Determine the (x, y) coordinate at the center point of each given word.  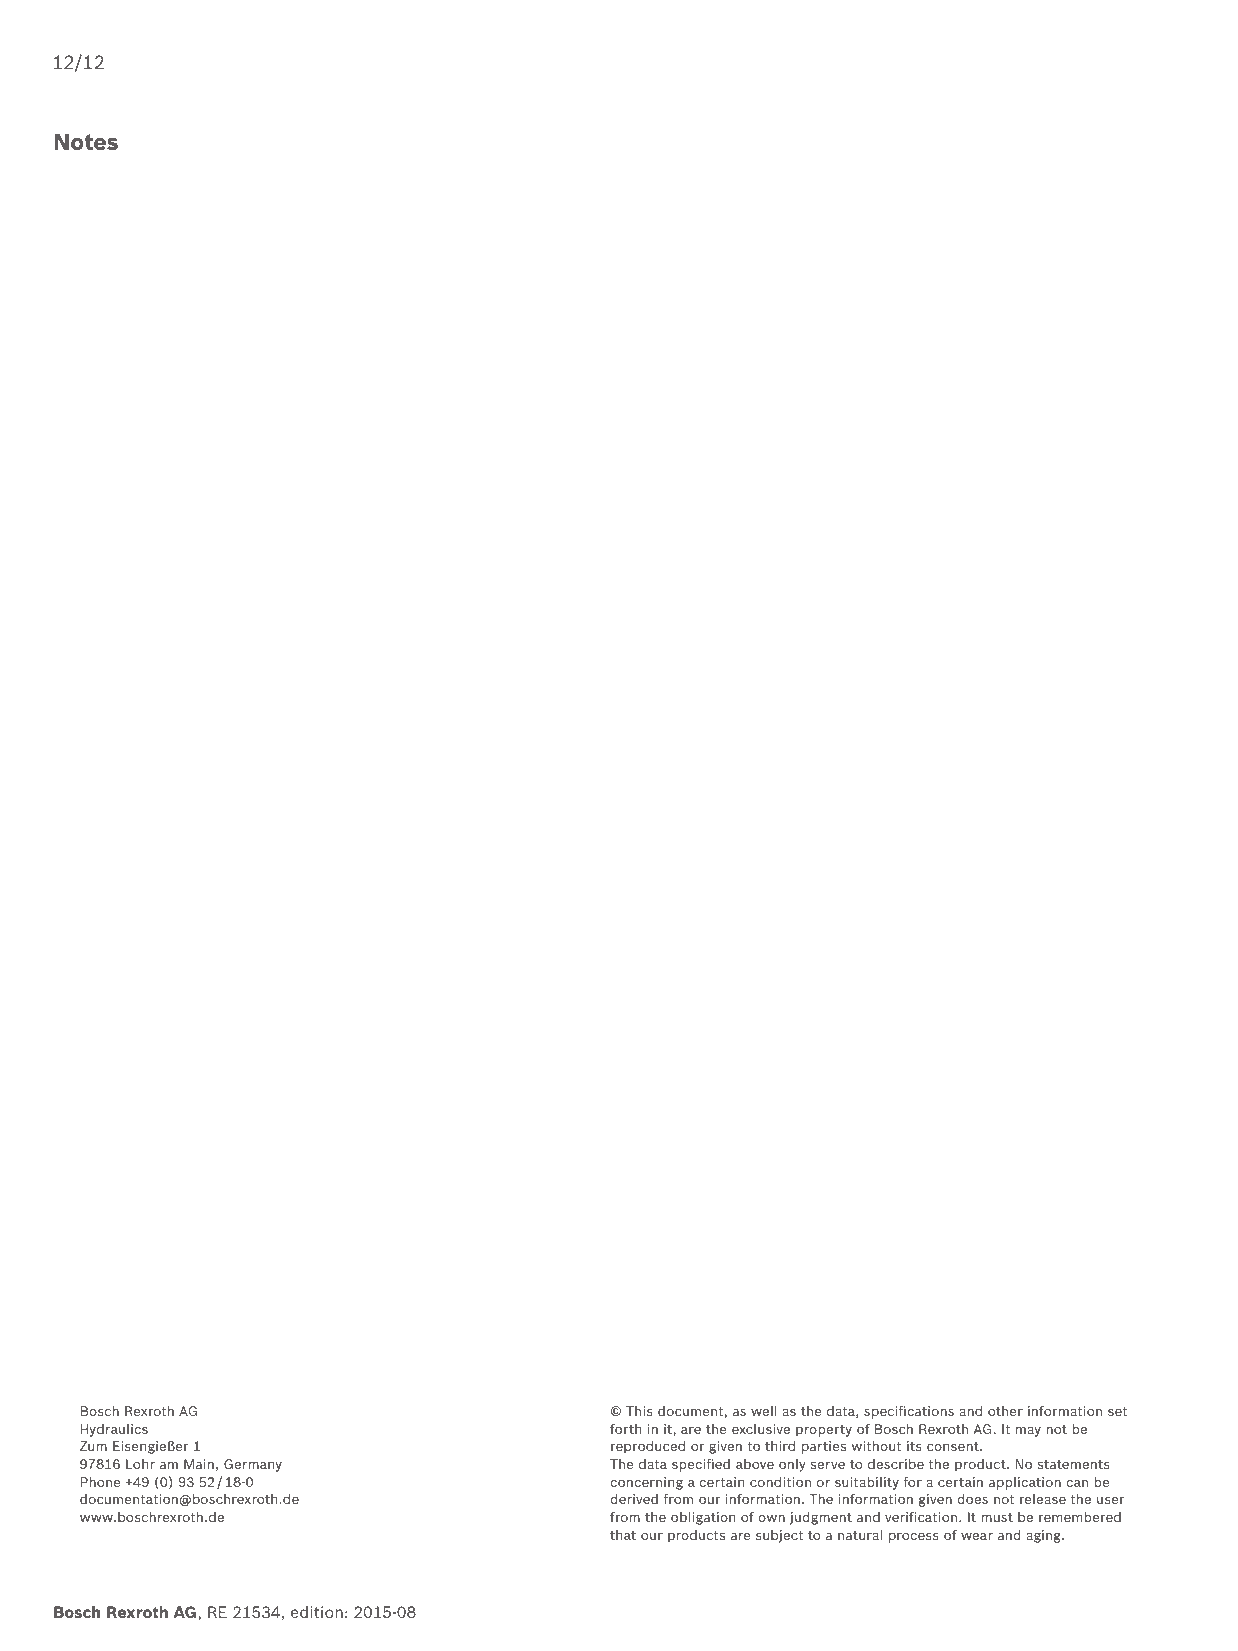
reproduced (648, 1447)
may (1028, 1432)
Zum (93, 1446)
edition (317, 1612)
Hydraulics (114, 1430)
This (639, 1411)
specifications (909, 1412)
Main (199, 1464)
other (1005, 1411)
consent (954, 1446)
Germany (253, 1465)
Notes (86, 141)
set (1117, 1411)
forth (625, 1428)
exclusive (761, 1429)
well (763, 1411)
